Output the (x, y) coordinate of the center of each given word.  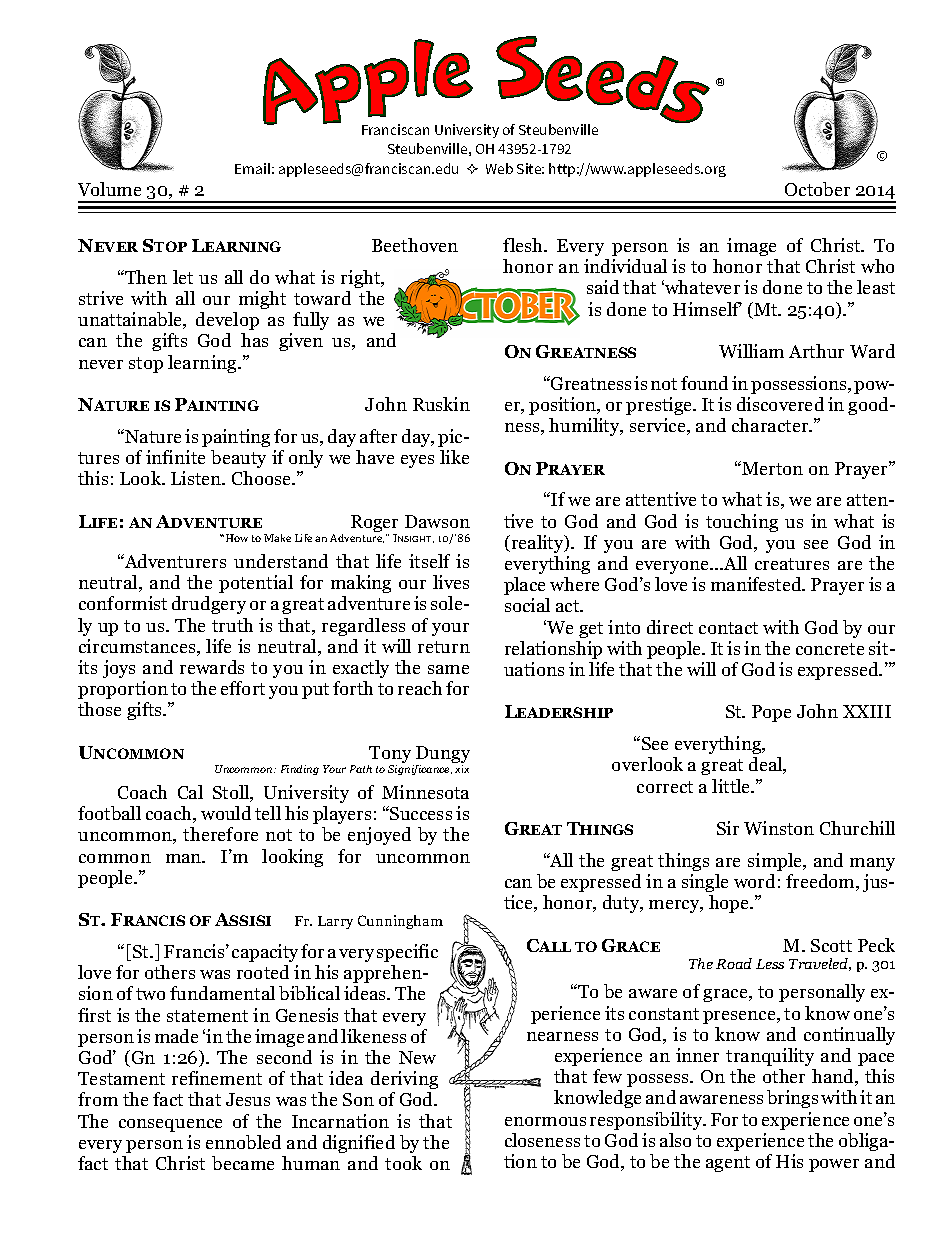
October (817, 189)
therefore (220, 834)
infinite (175, 457)
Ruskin (441, 404)
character (771, 425)
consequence (170, 1125)
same (448, 669)
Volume (109, 189)
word (754, 881)
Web (499, 168)
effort (243, 688)
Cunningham (400, 922)
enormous (545, 1121)
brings (792, 1099)
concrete (830, 649)
